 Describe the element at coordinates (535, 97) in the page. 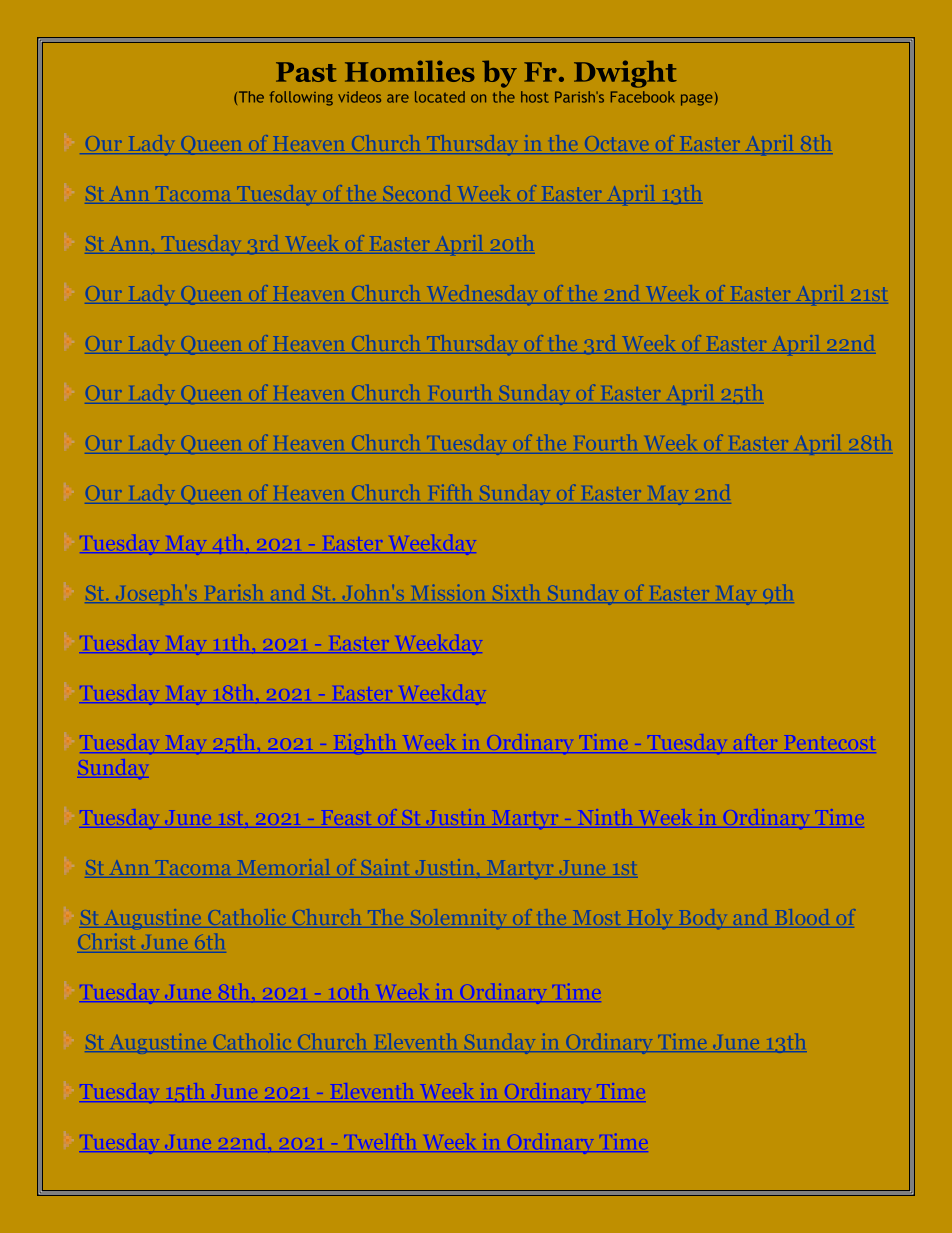

I see `host` at that location.
